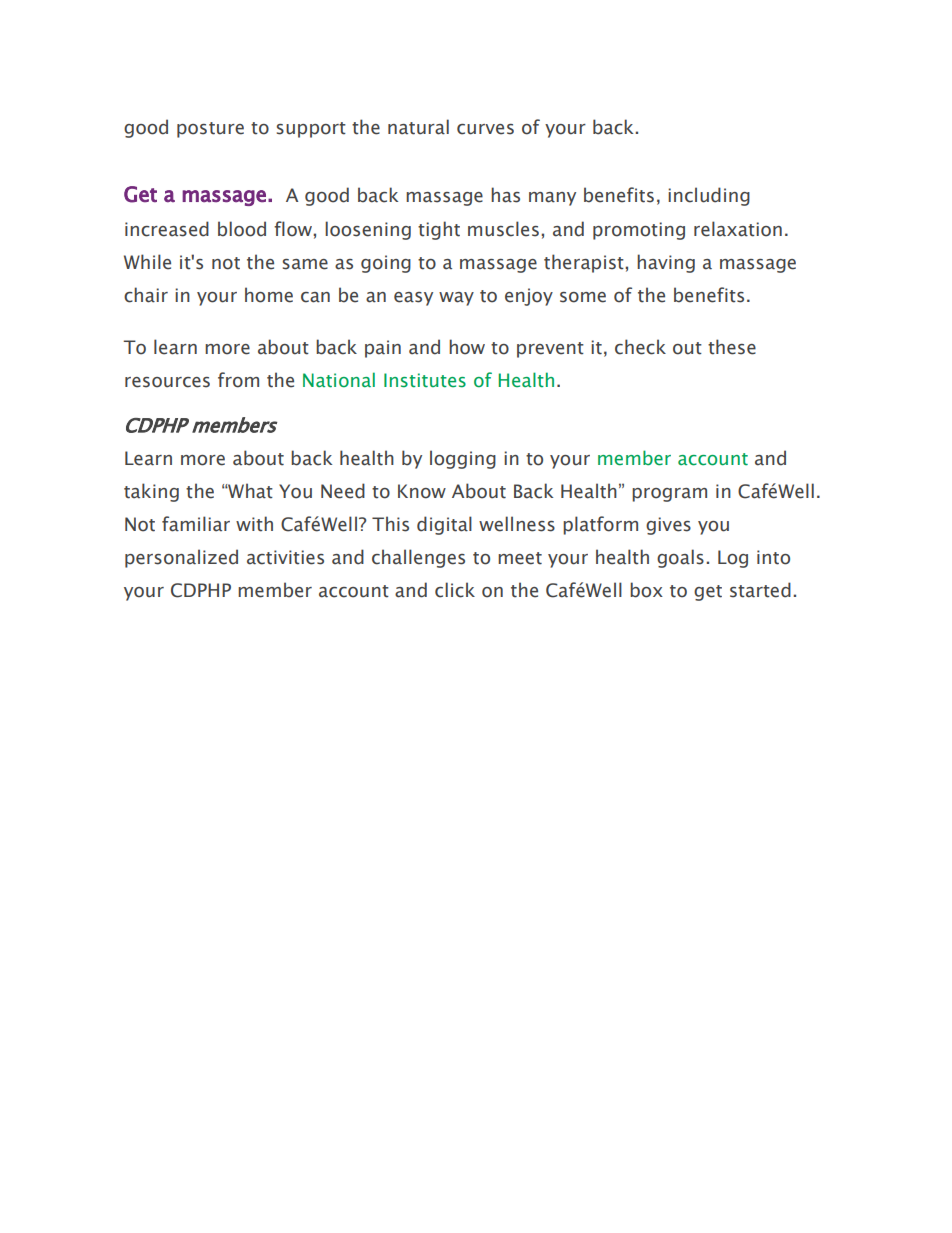  What do you see at coordinates (485, 129) in the image?
I see `curves` at bounding box center [485, 129].
